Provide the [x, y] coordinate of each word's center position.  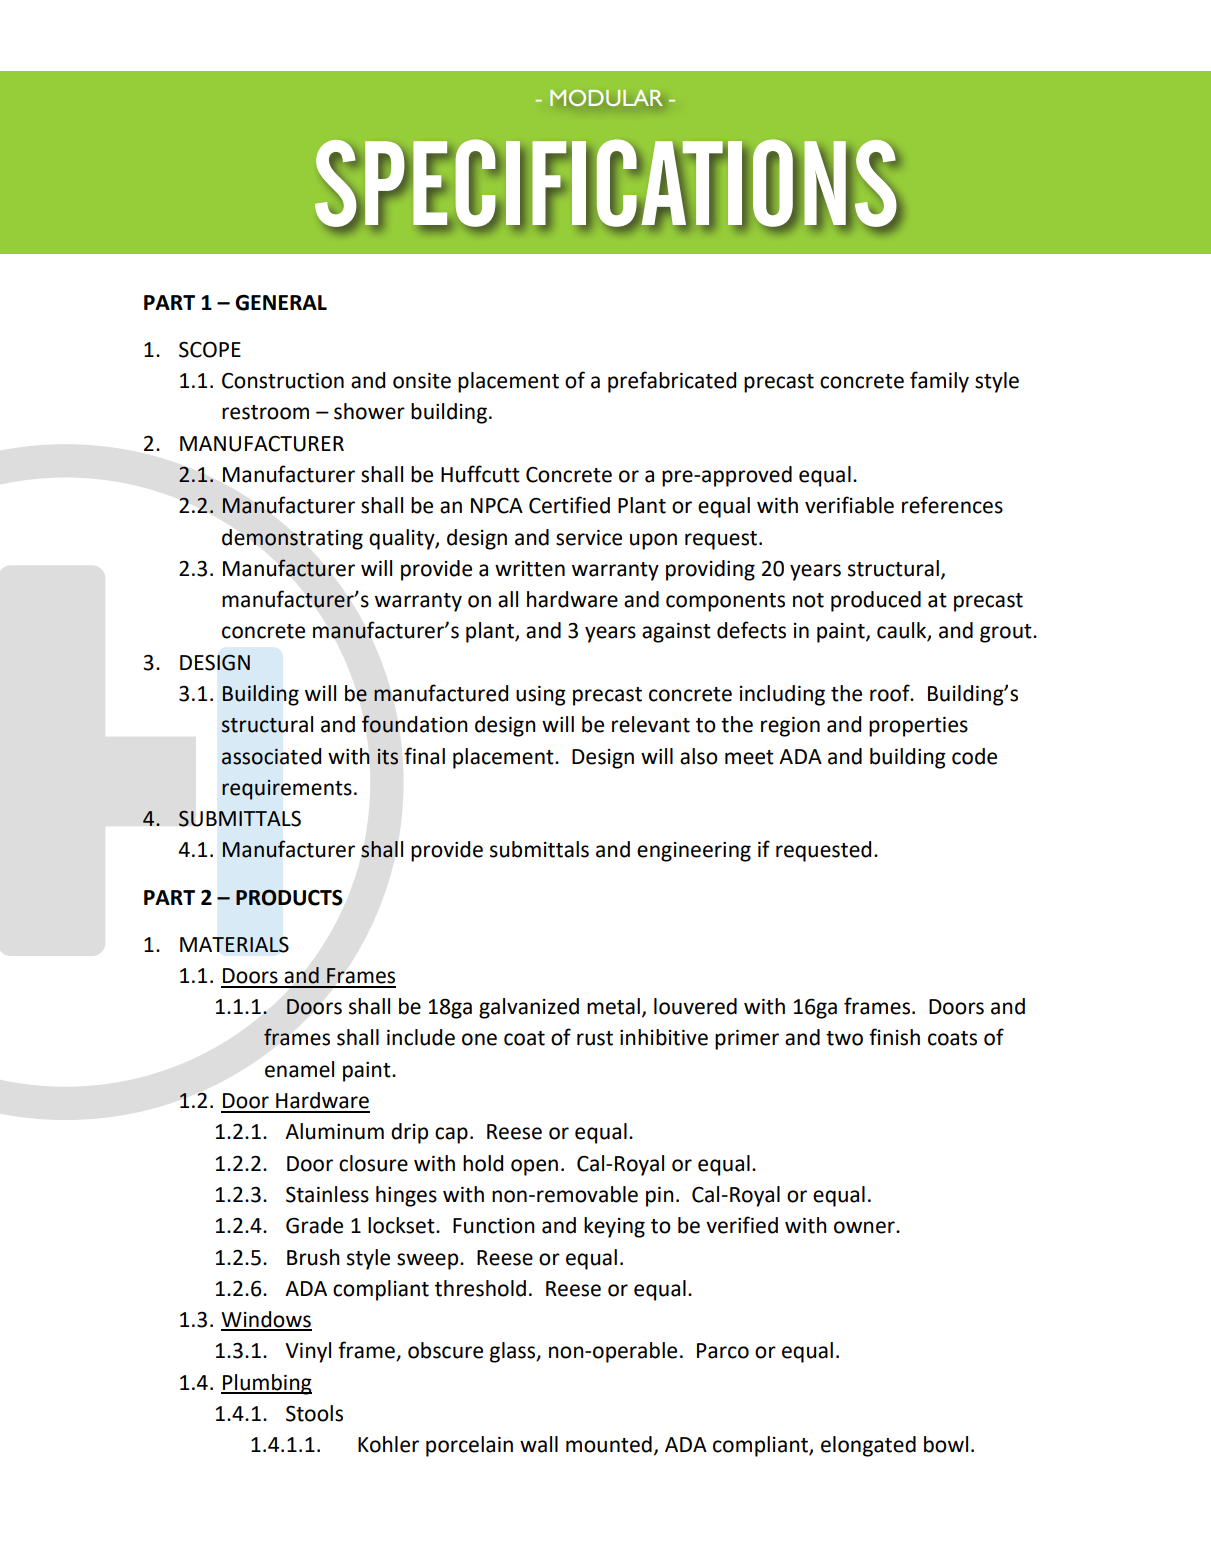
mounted [609, 1444]
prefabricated [672, 382]
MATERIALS [234, 945]
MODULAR [606, 97]
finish [894, 1037]
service [589, 537]
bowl [946, 1444]
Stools [314, 1413]
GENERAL [281, 302]
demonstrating [292, 539]
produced [876, 601]
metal [613, 1006]
